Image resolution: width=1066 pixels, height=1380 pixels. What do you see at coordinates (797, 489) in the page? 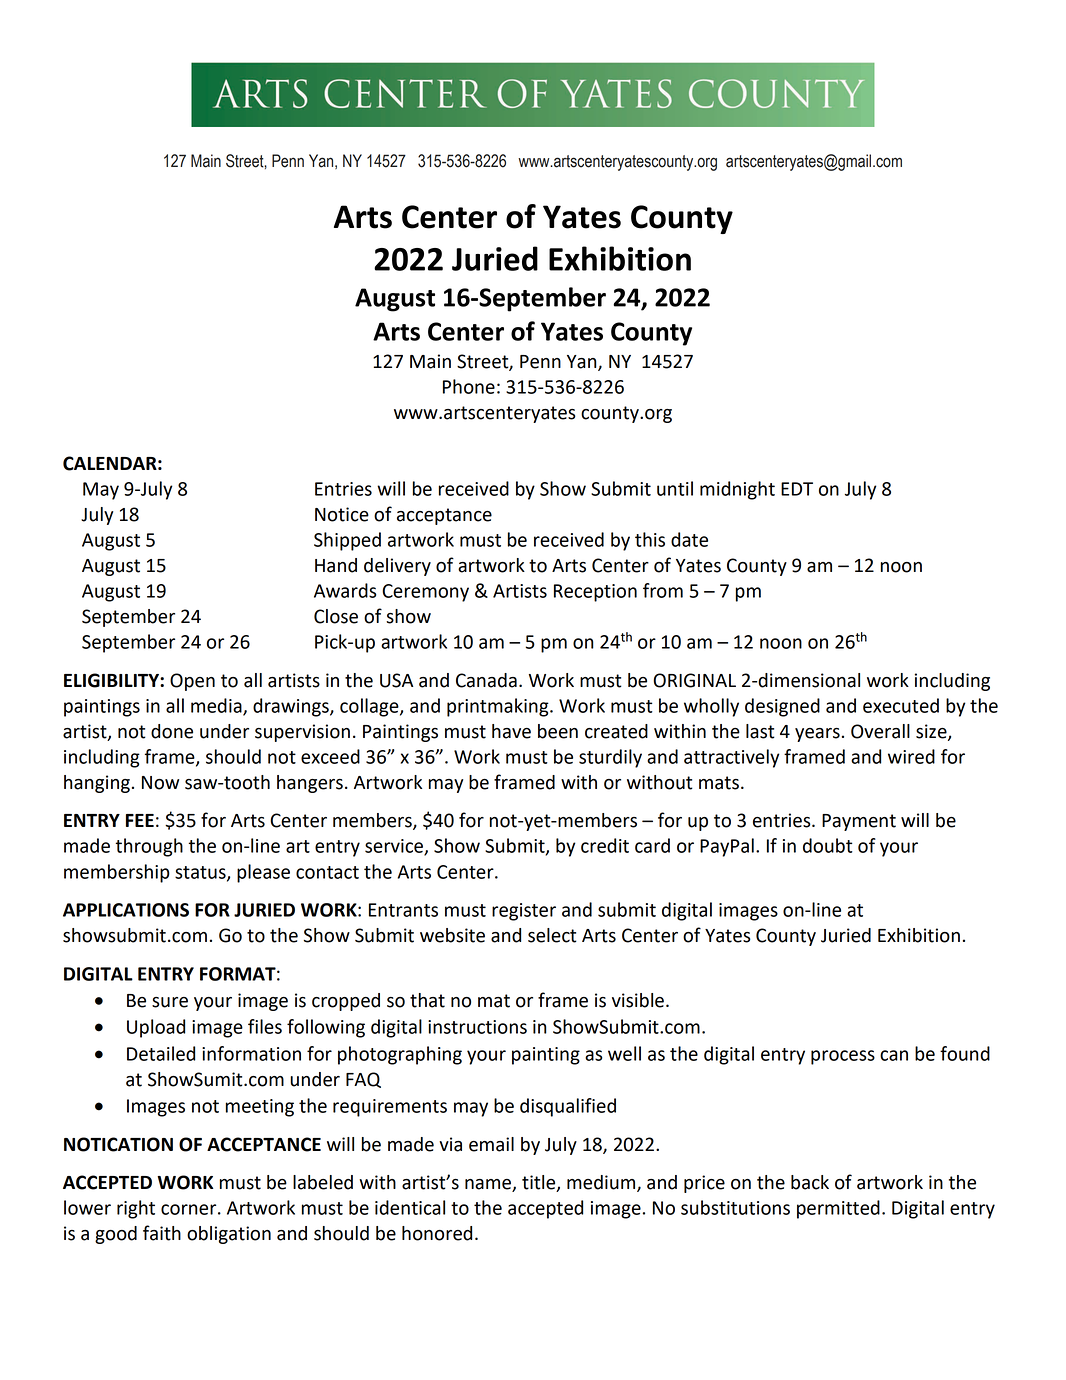
I see `EDT` at bounding box center [797, 489].
